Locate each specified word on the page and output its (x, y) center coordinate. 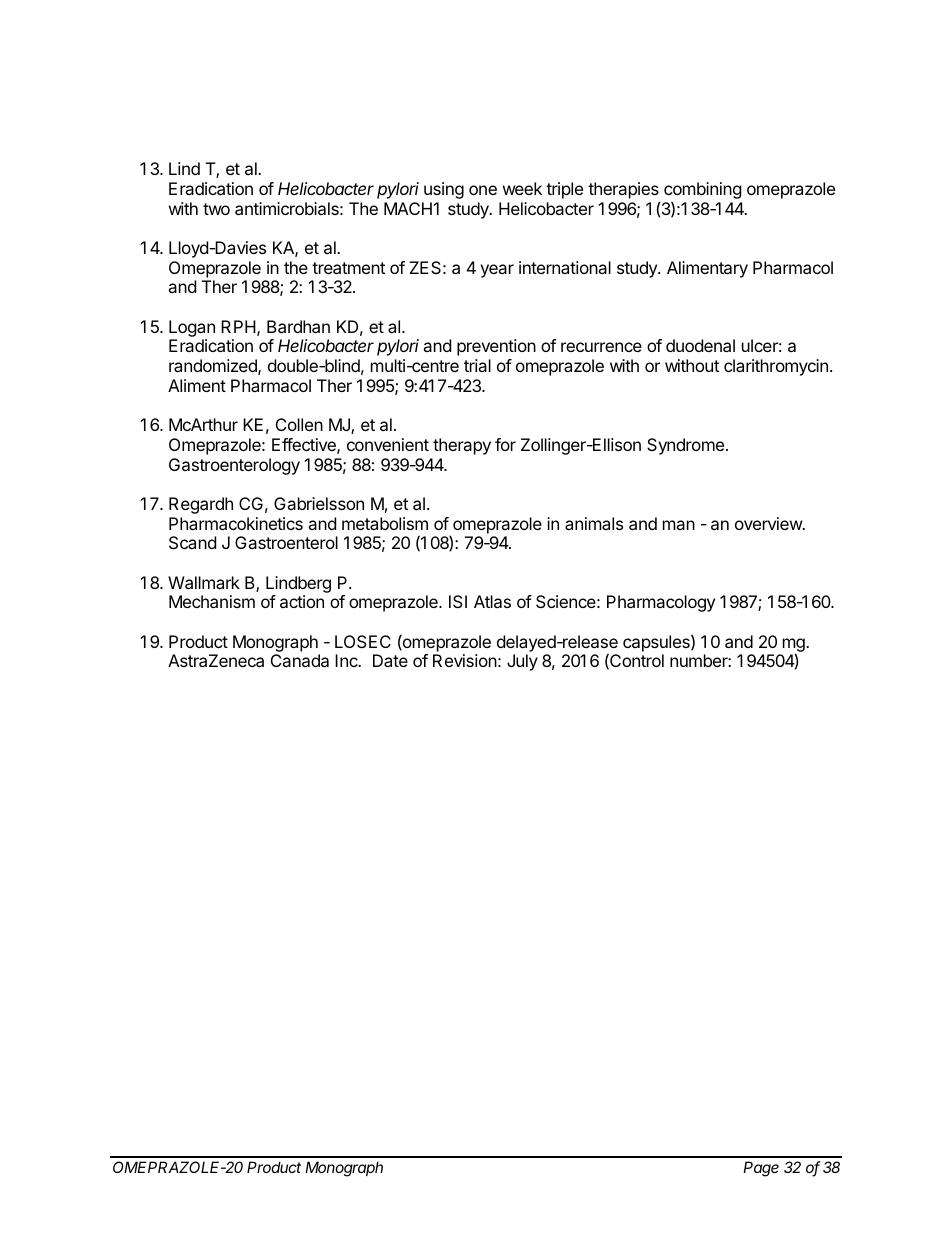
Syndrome (685, 446)
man (679, 525)
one (483, 190)
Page (761, 1169)
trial (477, 365)
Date (390, 660)
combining (703, 192)
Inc (347, 660)
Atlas (492, 601)
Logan (192, 328)
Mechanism (212, 601)
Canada (300, 660)
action (302, 601)
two (216, 209)
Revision (465, 660)
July (522, 662)
